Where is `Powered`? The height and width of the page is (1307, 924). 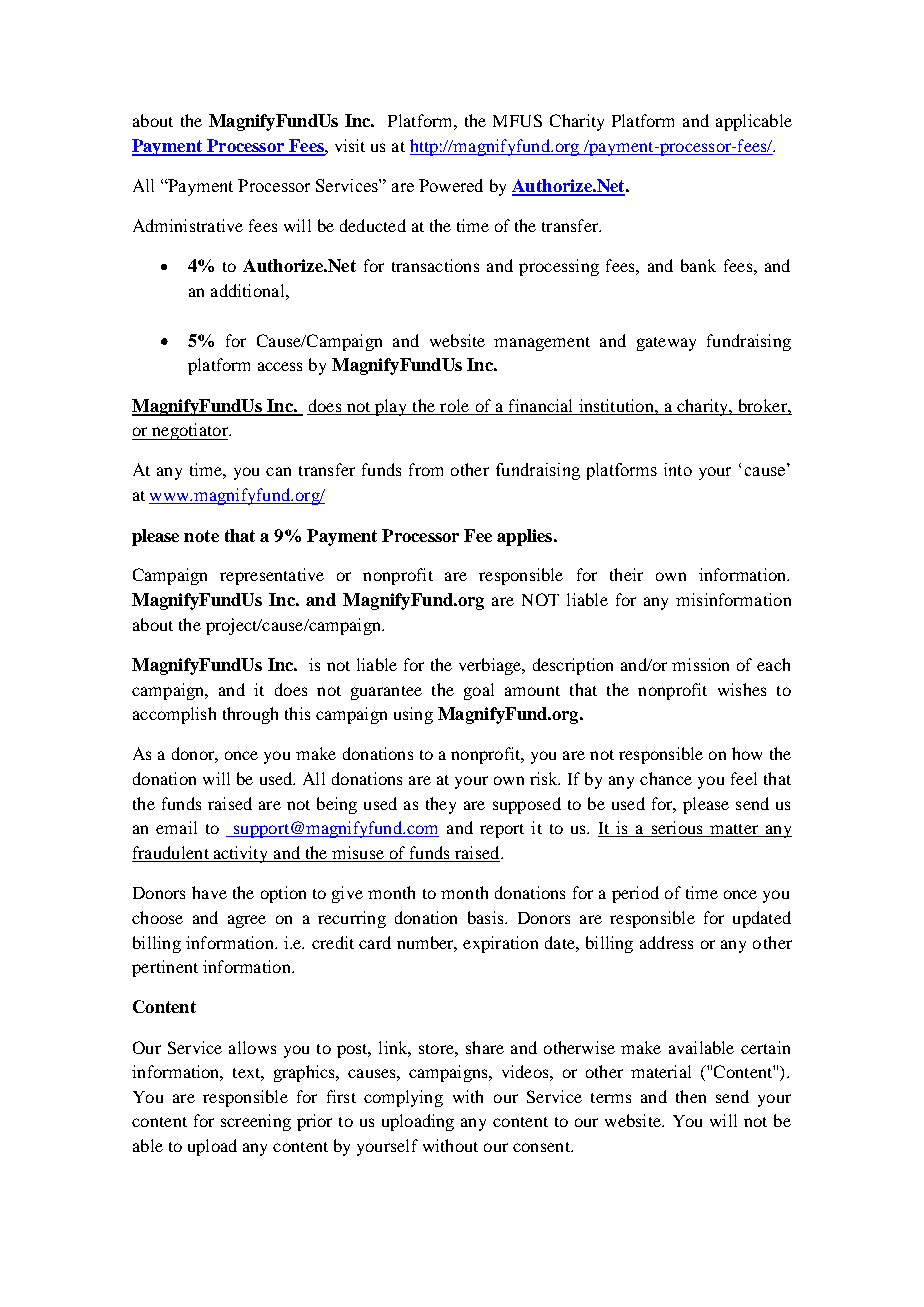 Powered is located at coordinates (451, 185).
